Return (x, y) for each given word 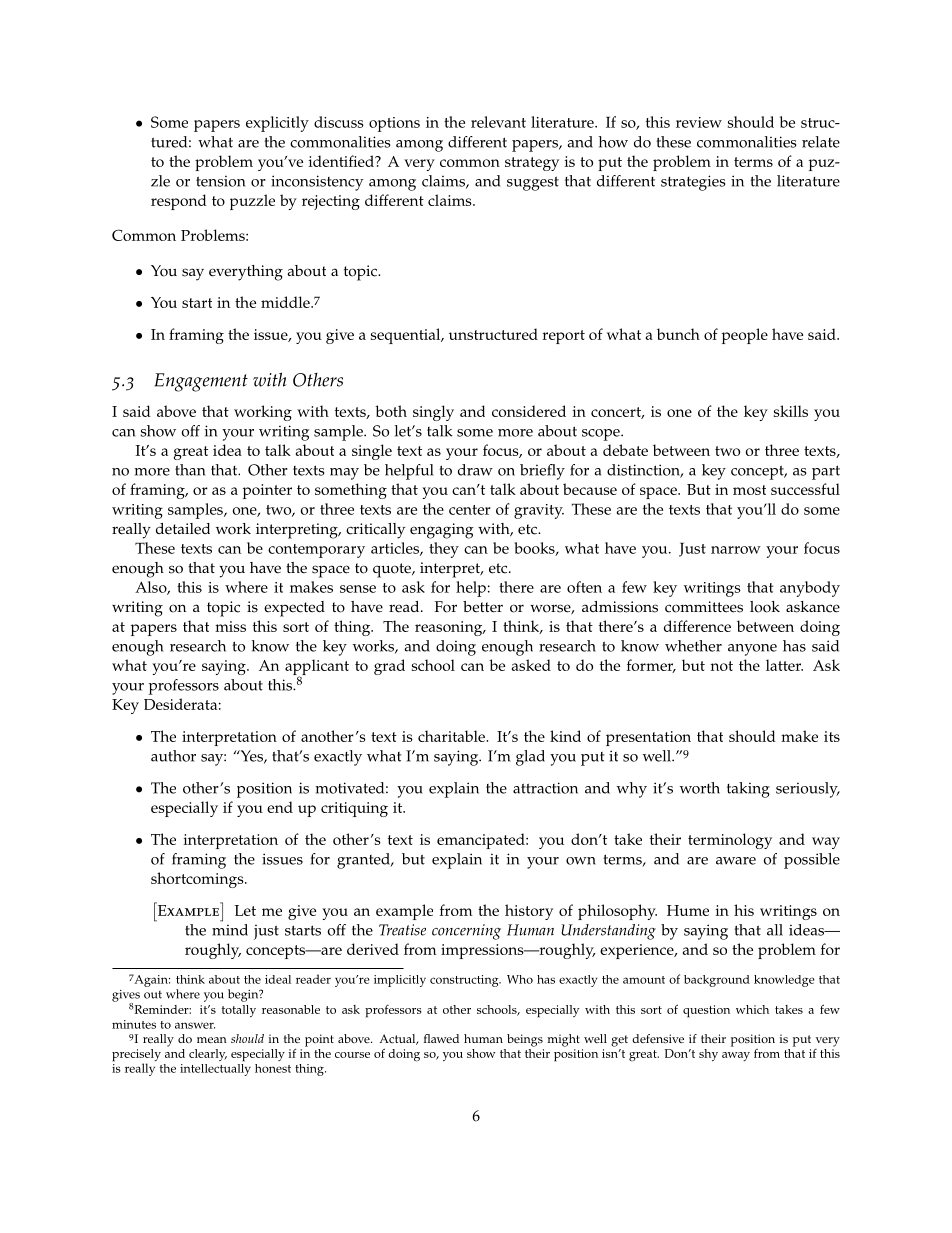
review (699, 122)
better (483, 607)
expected (294, 609)
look (765, 607)
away (736, 1056)
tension (220, 181)
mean (212, 1040)
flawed (441, 1038)
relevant (498, 122)
